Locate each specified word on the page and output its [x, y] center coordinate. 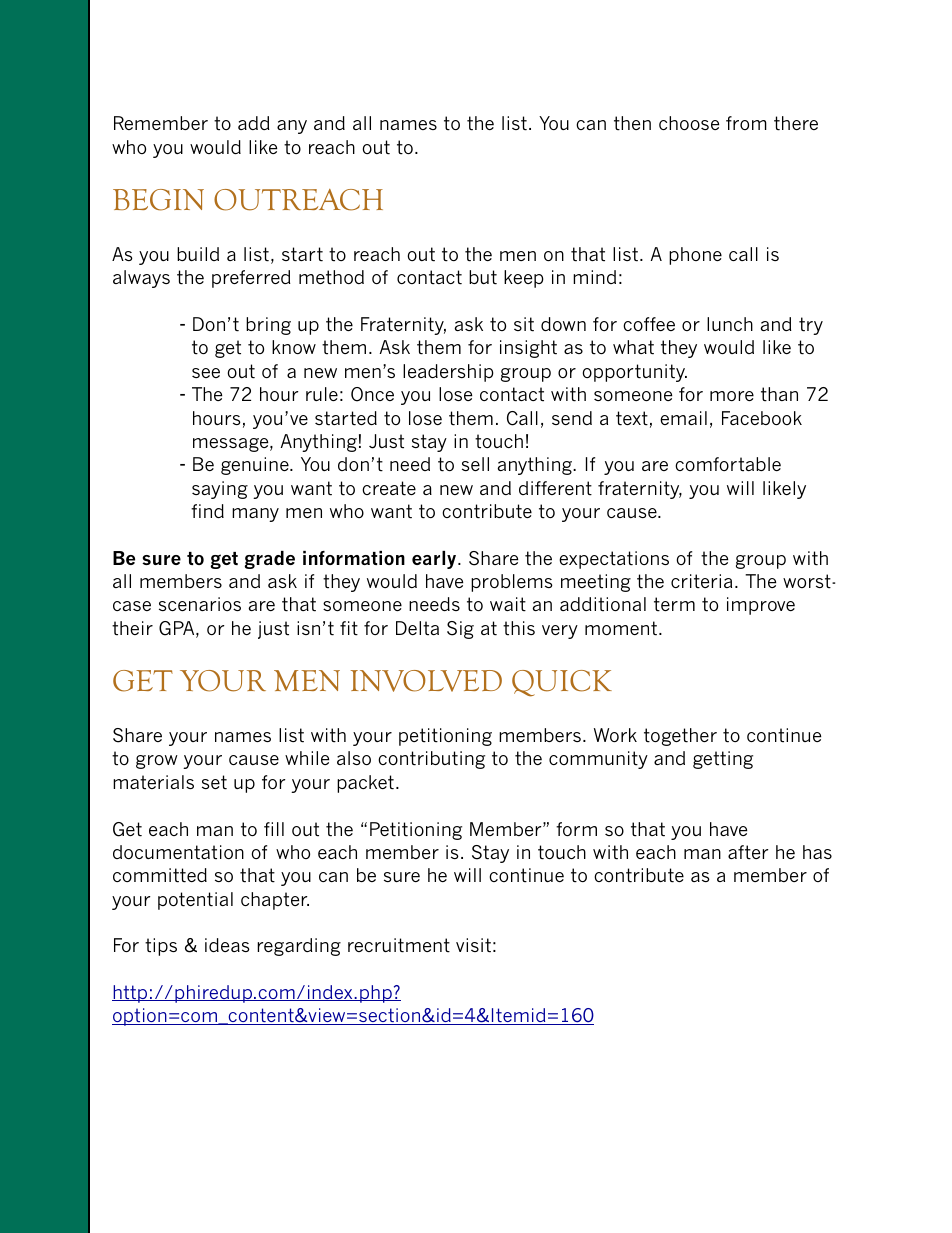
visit [473, 945]
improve [761, 606]
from [746, 123]
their [132, 628]
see [206, 373]
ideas [227, 945]
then [632, 123]
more [732, 396]
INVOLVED [426, 681]
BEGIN [158, 200]
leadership [448, 373]
